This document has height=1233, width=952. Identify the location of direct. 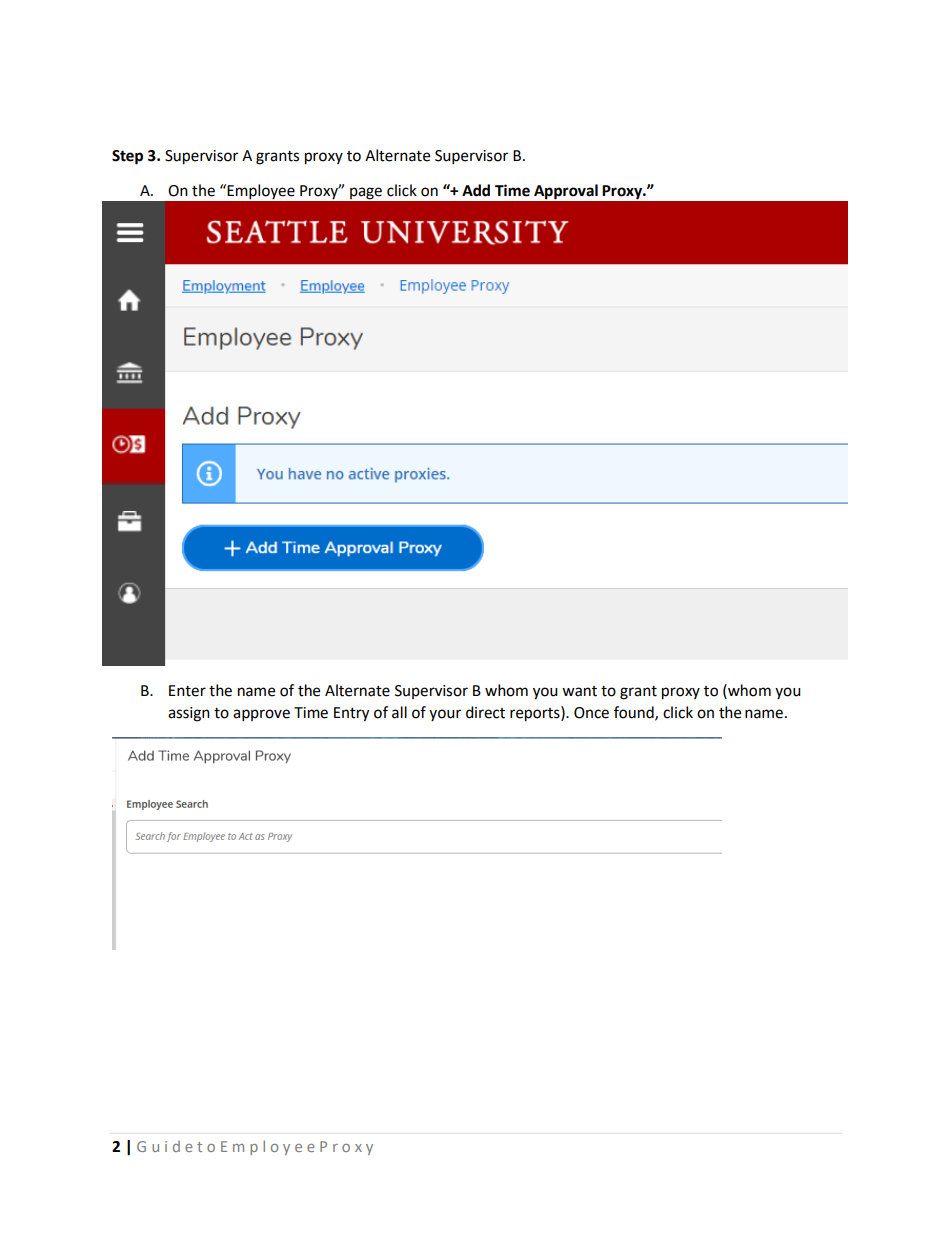
(485, 712).
